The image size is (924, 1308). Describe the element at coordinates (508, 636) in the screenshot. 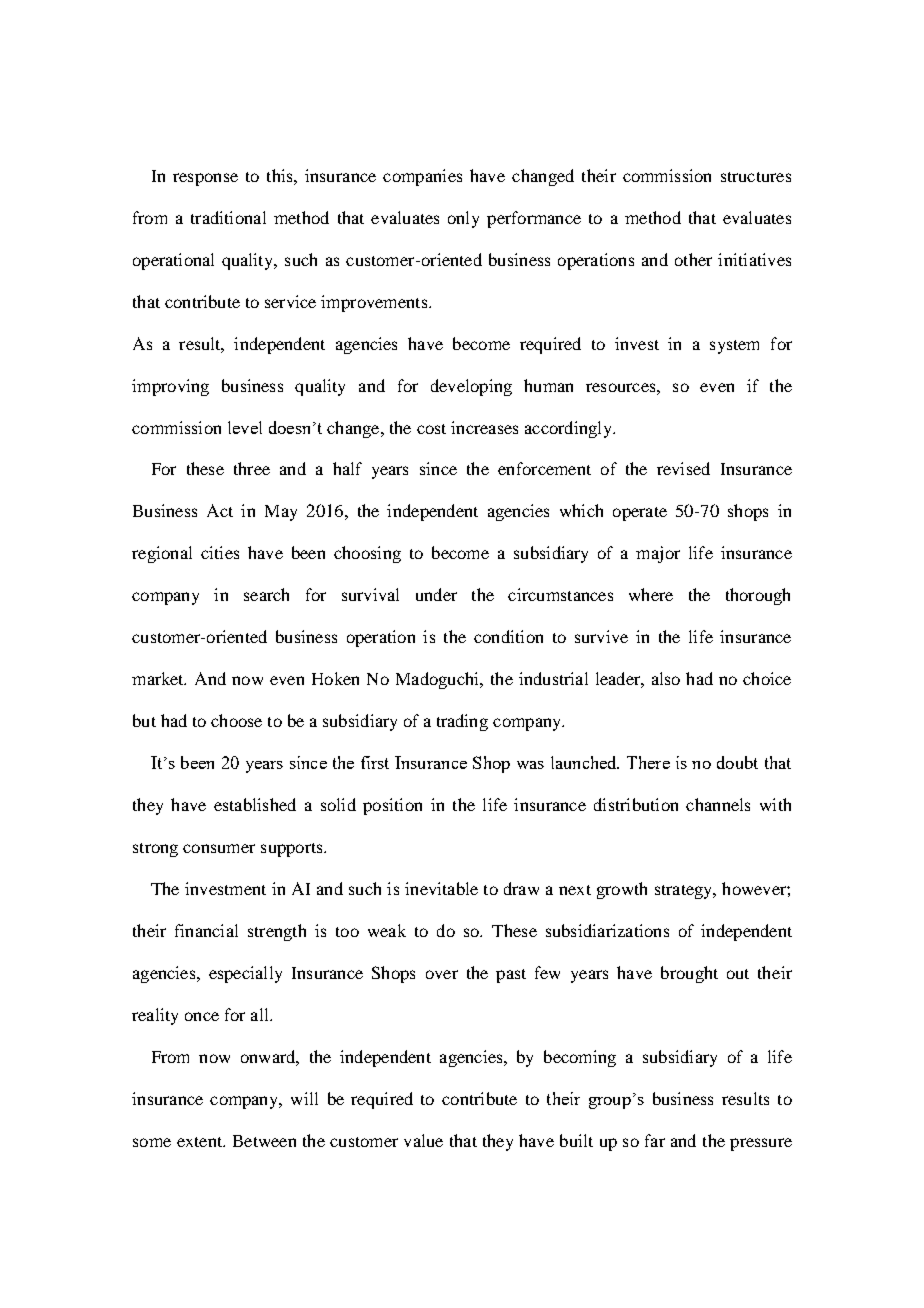

I see `condition` at that location.
